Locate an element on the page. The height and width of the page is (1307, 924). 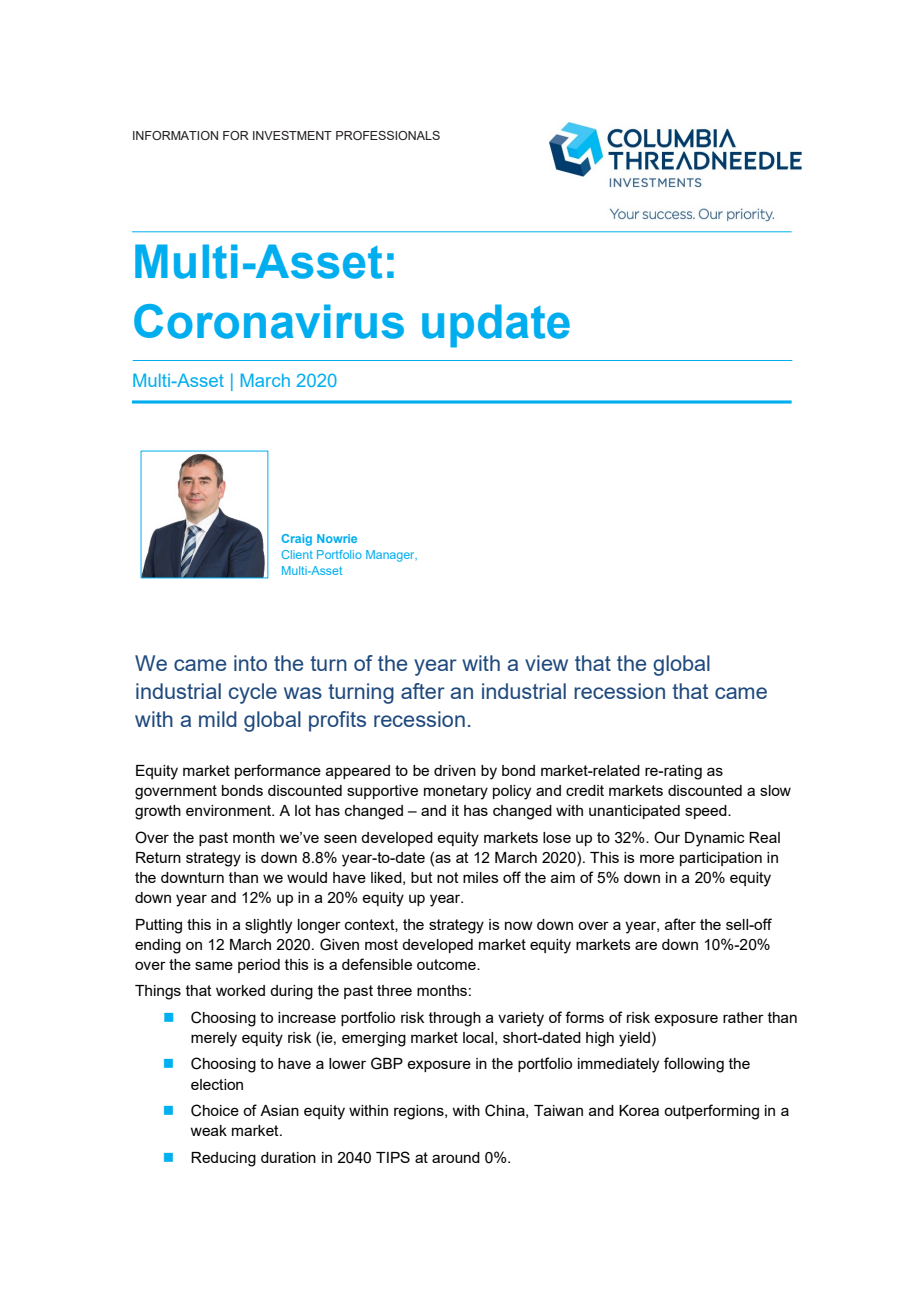
INVESTMENT is located at coordinates (292, 135).
